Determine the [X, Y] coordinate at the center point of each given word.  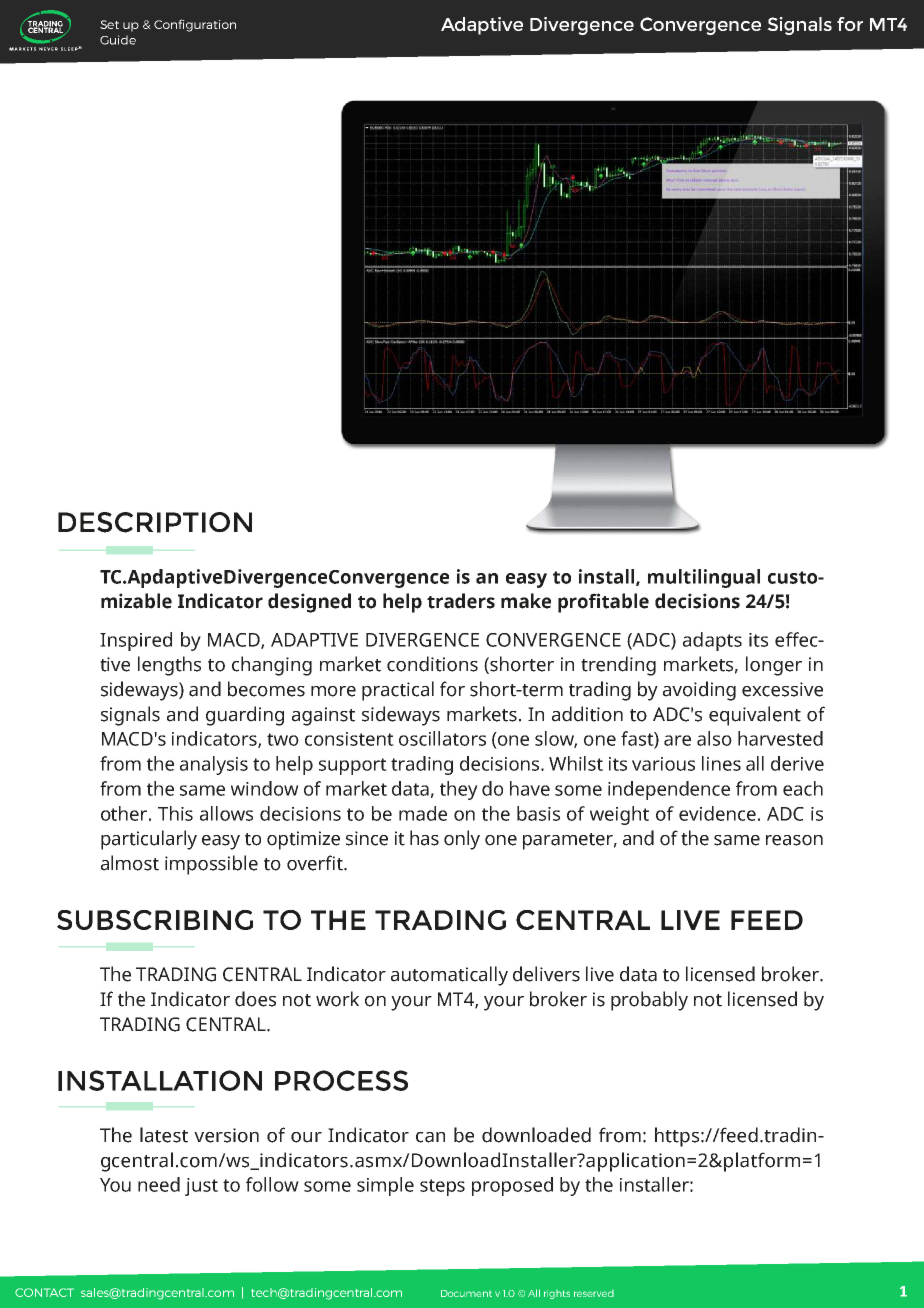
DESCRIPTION [155, 522]
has [424, 838]
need [159, 1184]
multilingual [704, 578]
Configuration [195, 25]
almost [130, 863]
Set [109, 24]
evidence [717, 813]
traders [461, 601]
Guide [118, 40]
